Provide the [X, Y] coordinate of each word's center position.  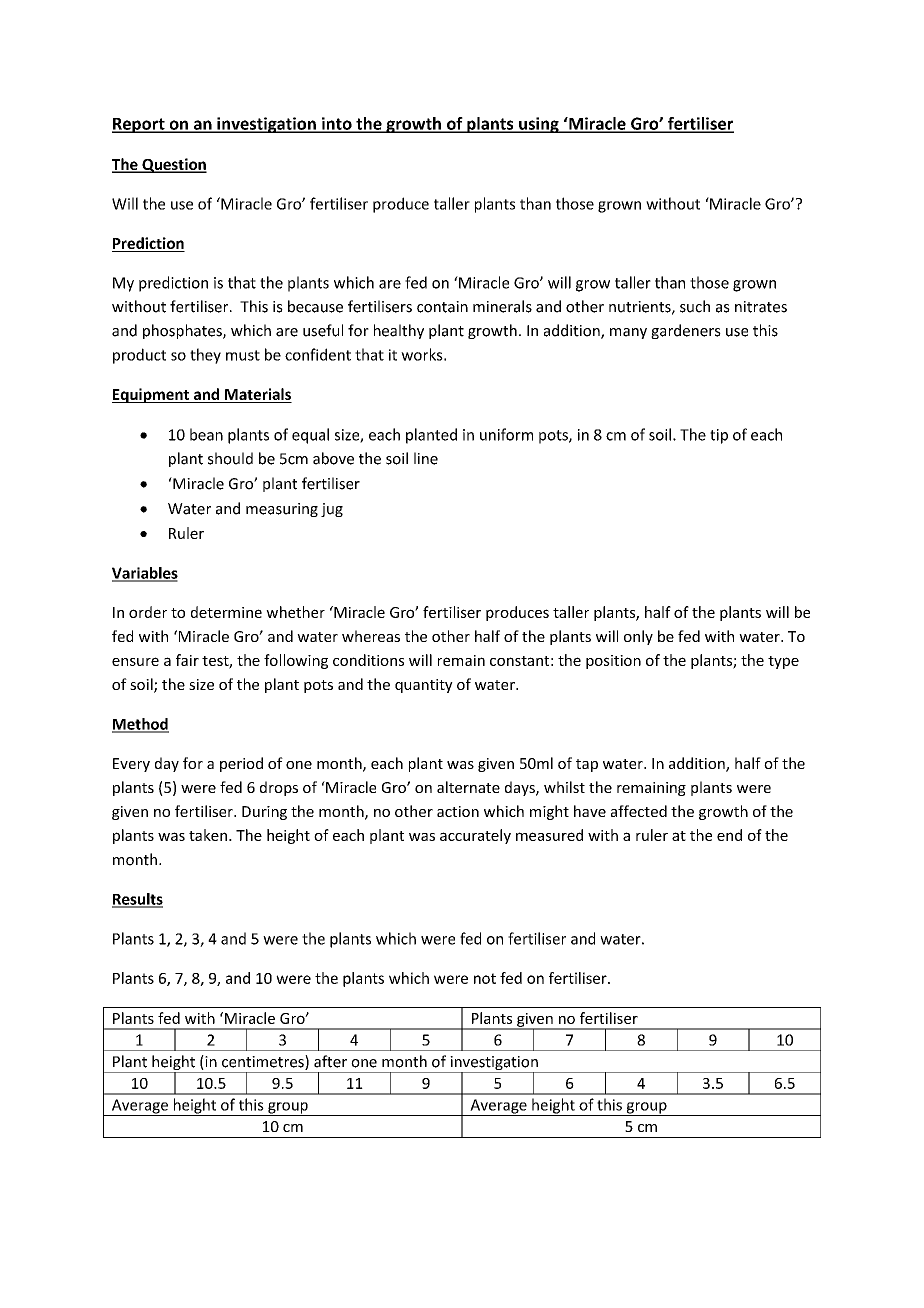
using [539, 125]
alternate [468, 787]
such [695, 306]
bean [206, 434]
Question [173, 165]
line [426, 458]
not [485, 978]
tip [719, 436]
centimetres [264, 1062]
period [241, 764]
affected [639, 811]
